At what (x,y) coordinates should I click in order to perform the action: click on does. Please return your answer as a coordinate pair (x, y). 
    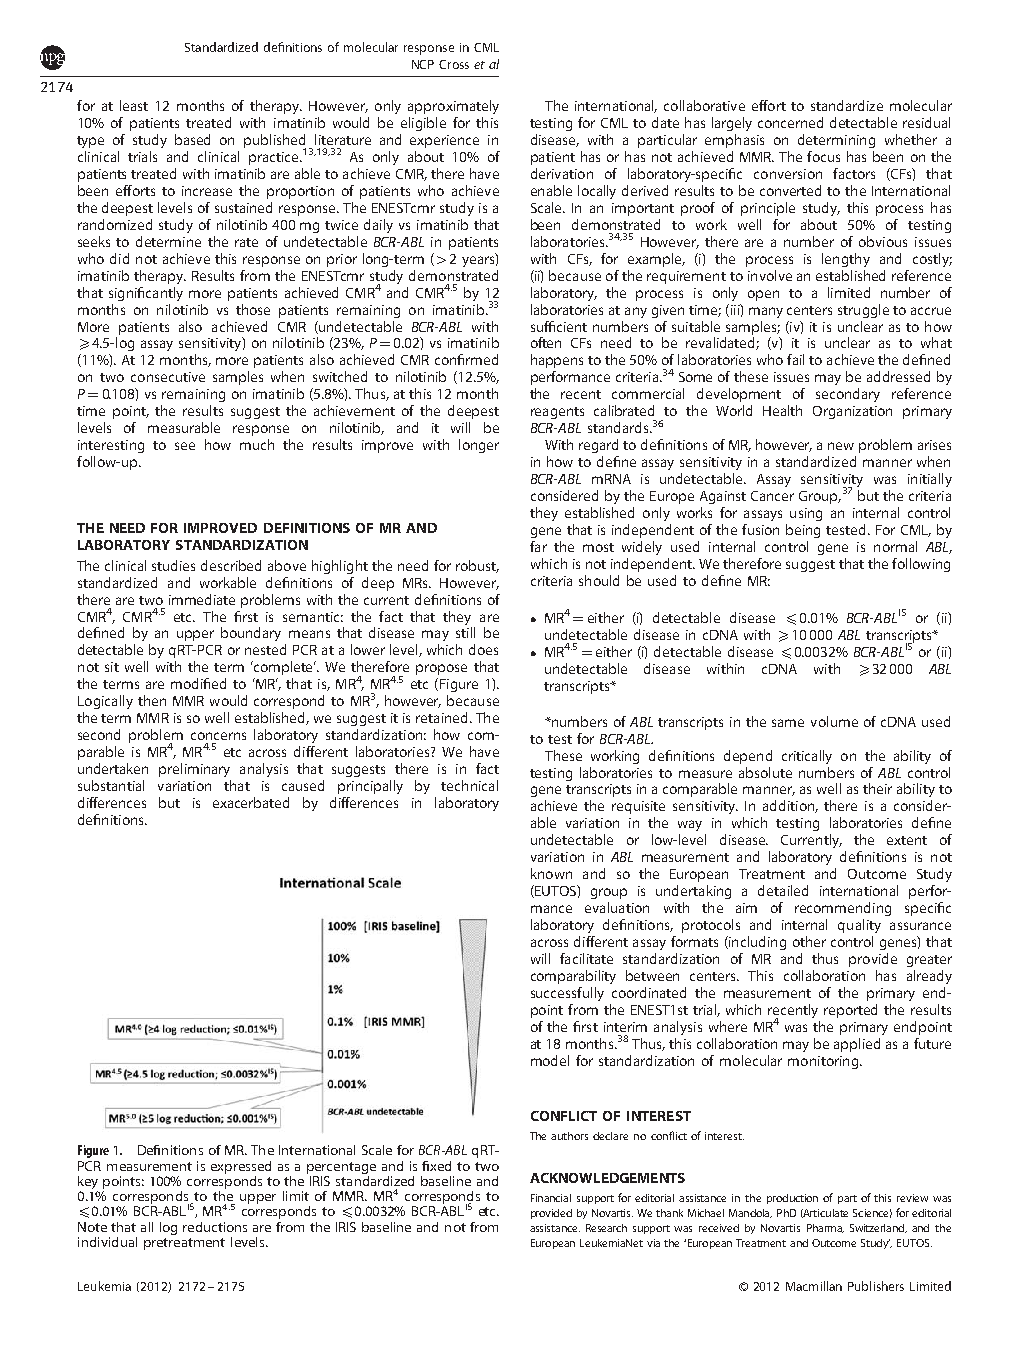
    Looking at the image, I should click on (483, 649).
